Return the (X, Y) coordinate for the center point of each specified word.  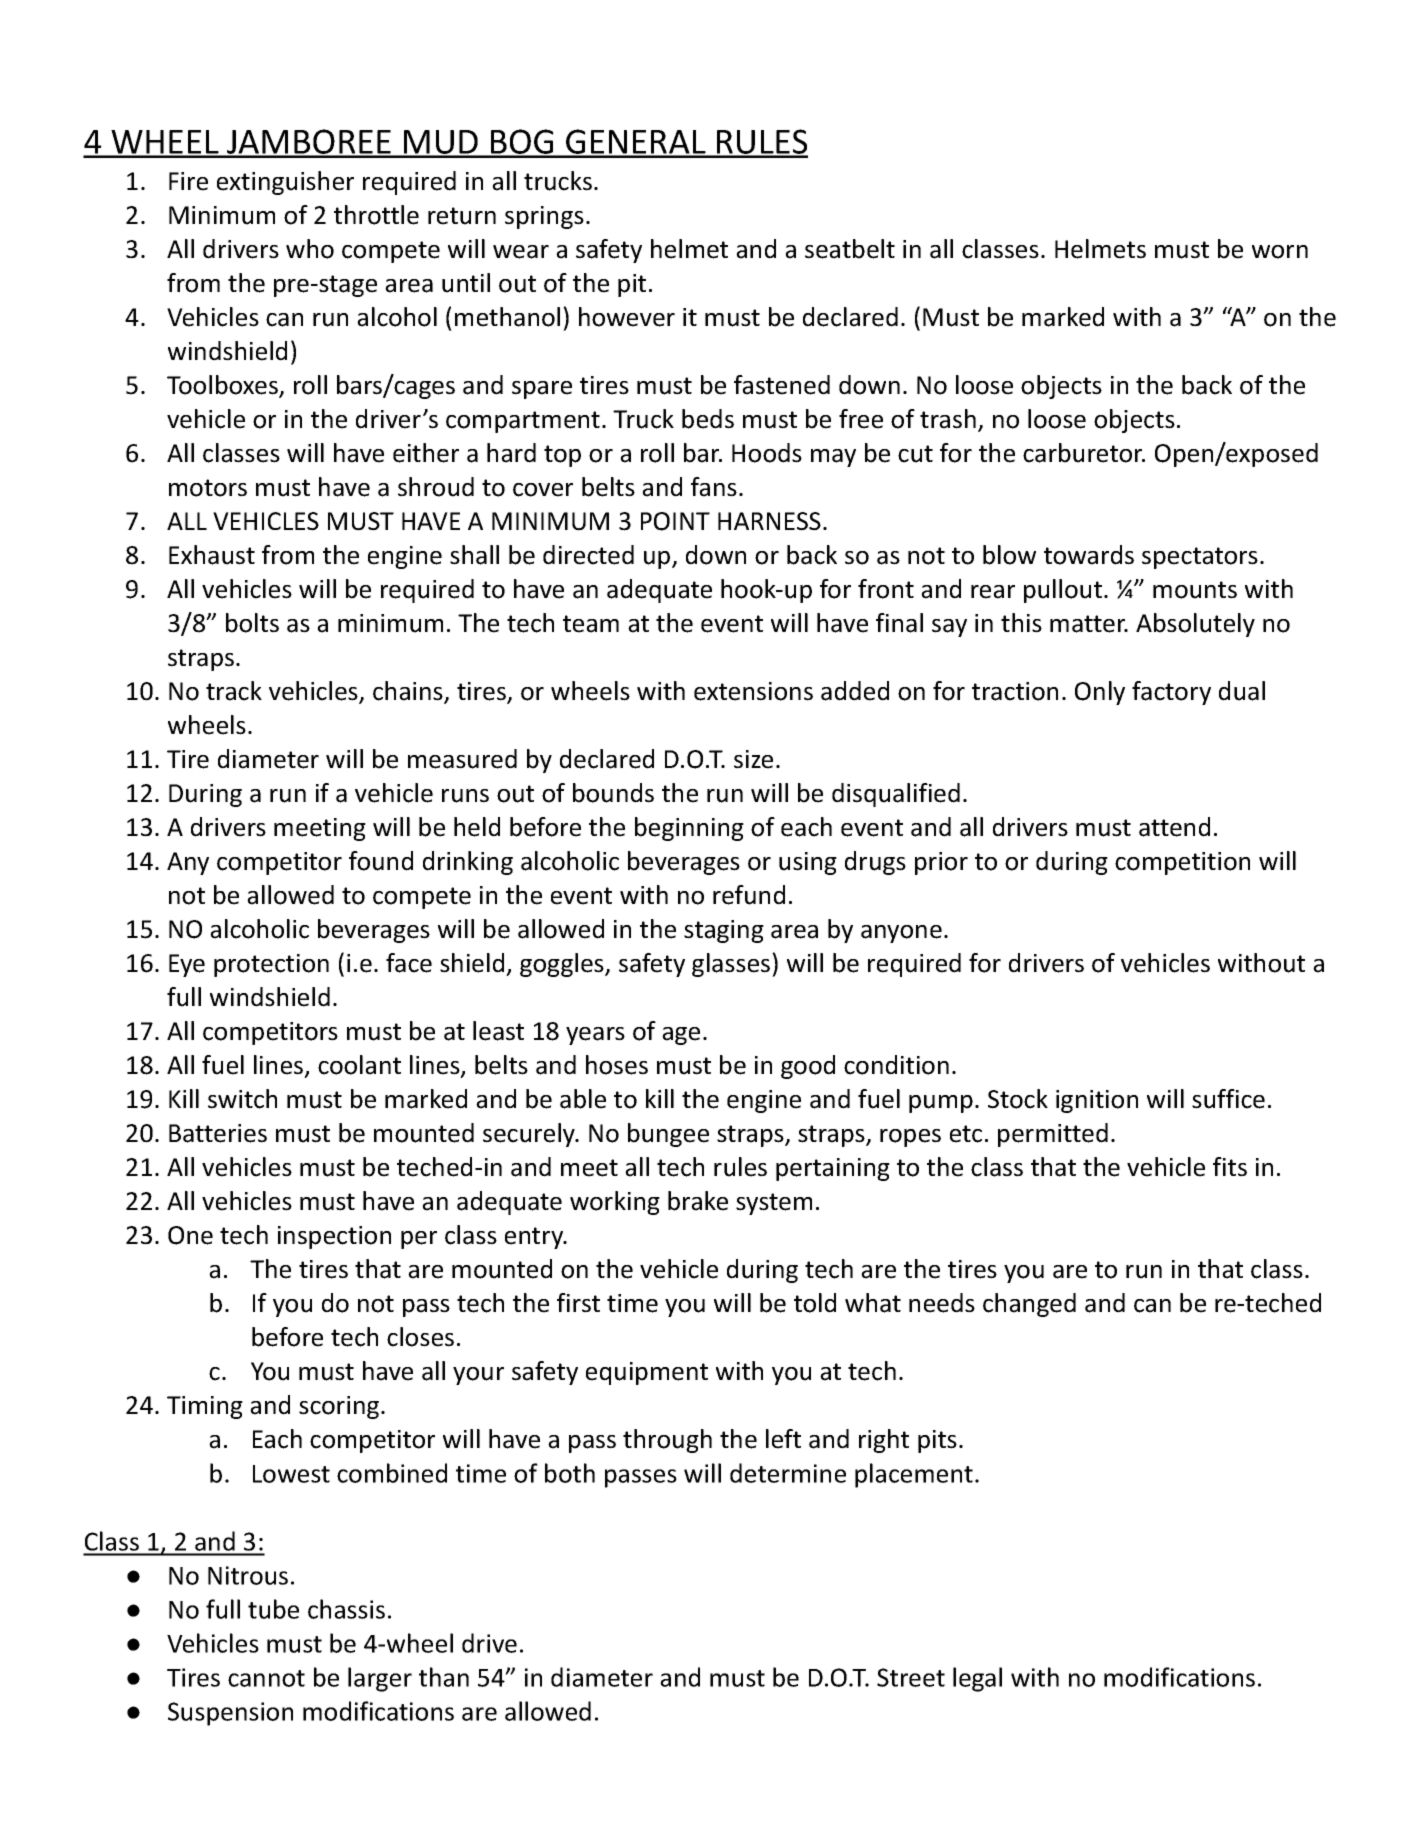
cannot (266, 1678)
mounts (1195, 590)
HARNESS (769, 521)
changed (1029, 1305)
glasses (732, 965)
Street (911, 1677)
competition (1182, 863)
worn (1280, 252)
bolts (252, 623)
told (815, 1303)
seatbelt (850, 249)
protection (271, 965)
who (310, 249)
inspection (334, 1237)
